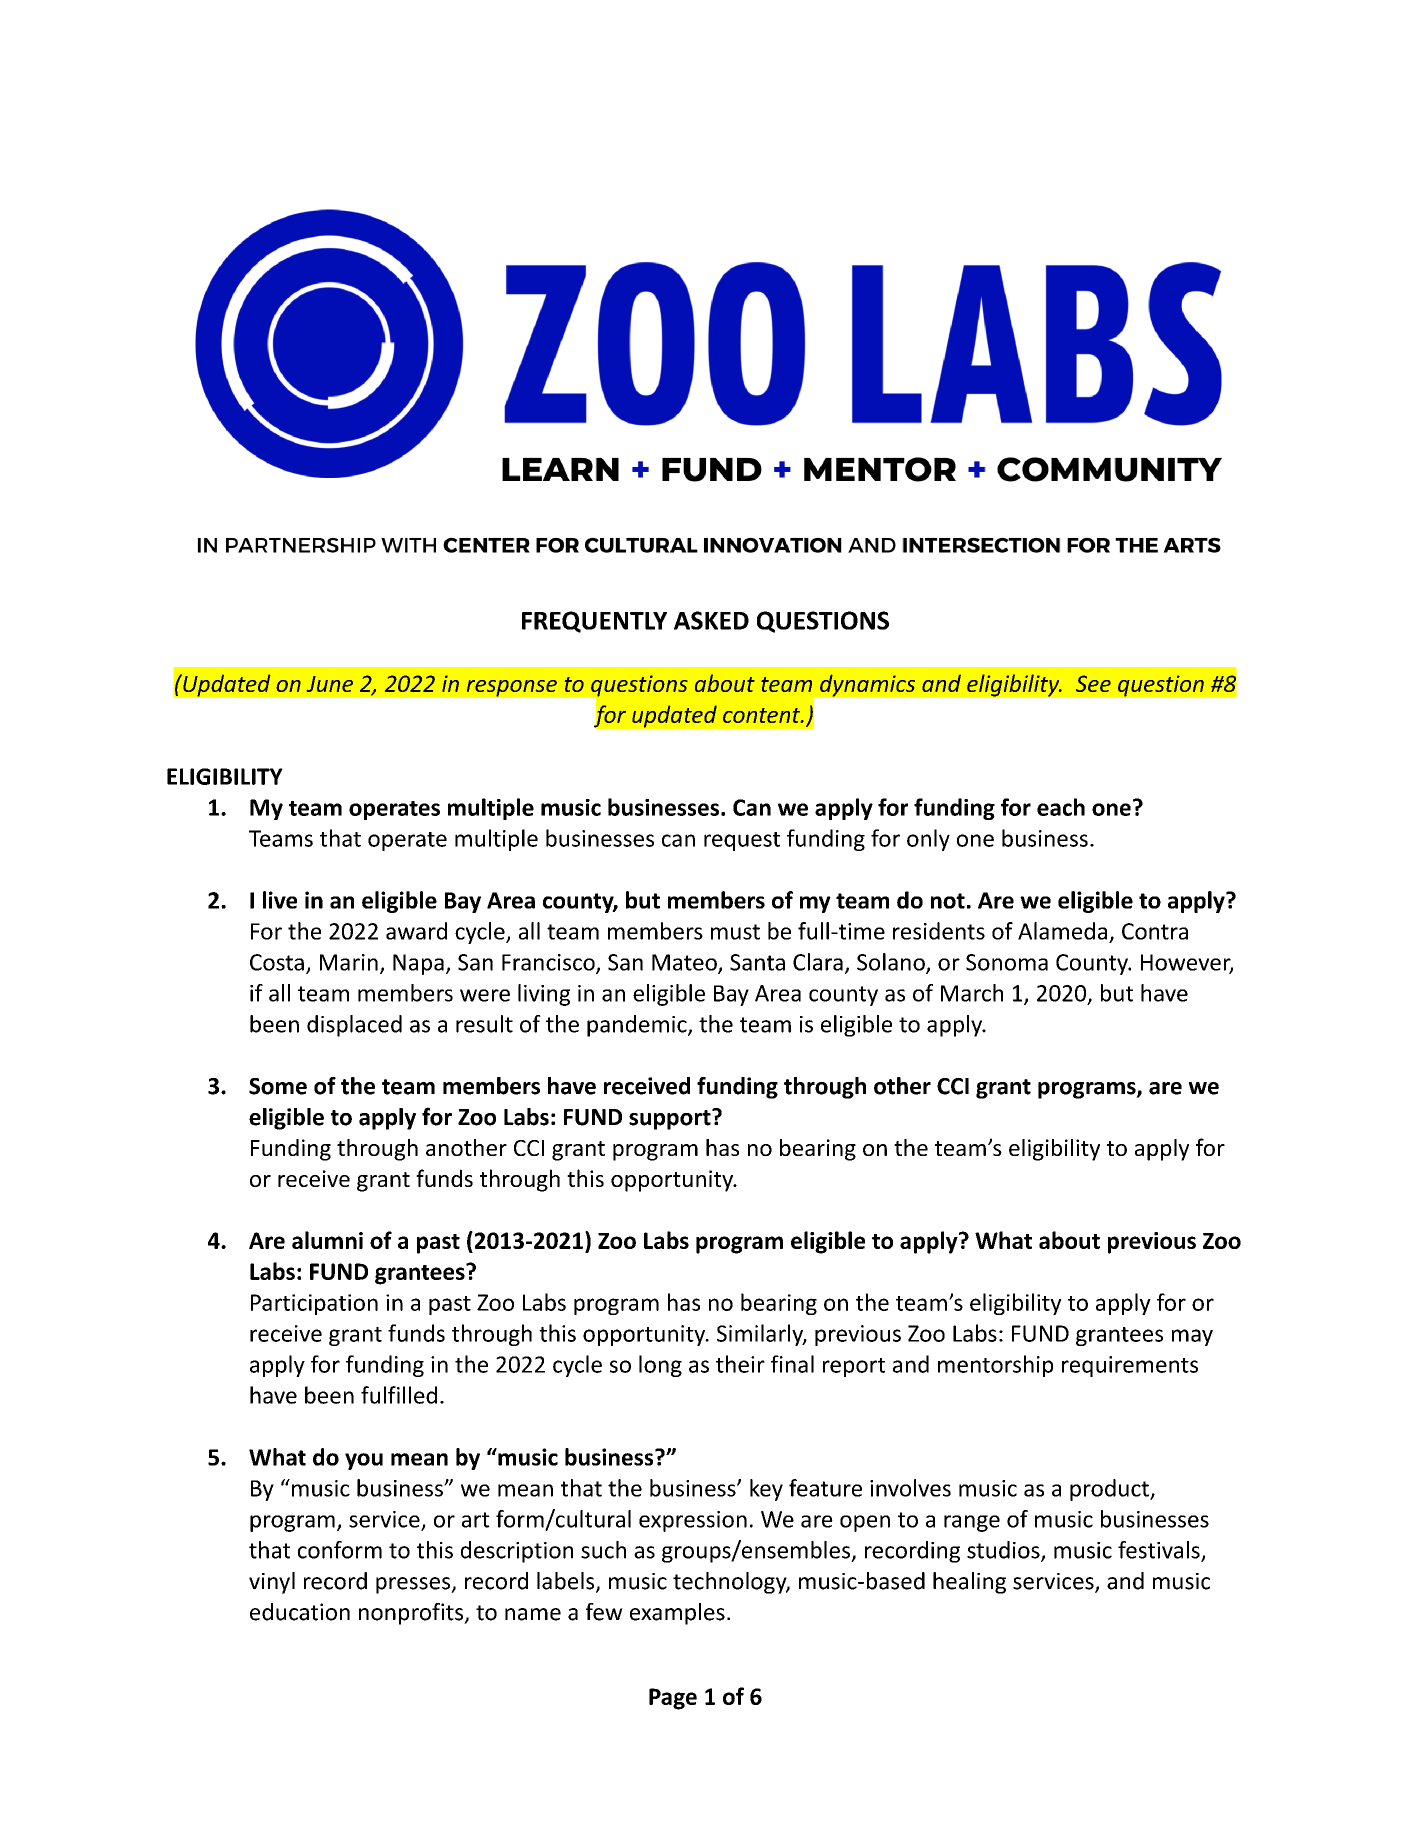 The image size is (1410, 1825). What do you see at coordinates (327, 1240) in the document?
I see `alumni` at bounding box center [327, 1240].
